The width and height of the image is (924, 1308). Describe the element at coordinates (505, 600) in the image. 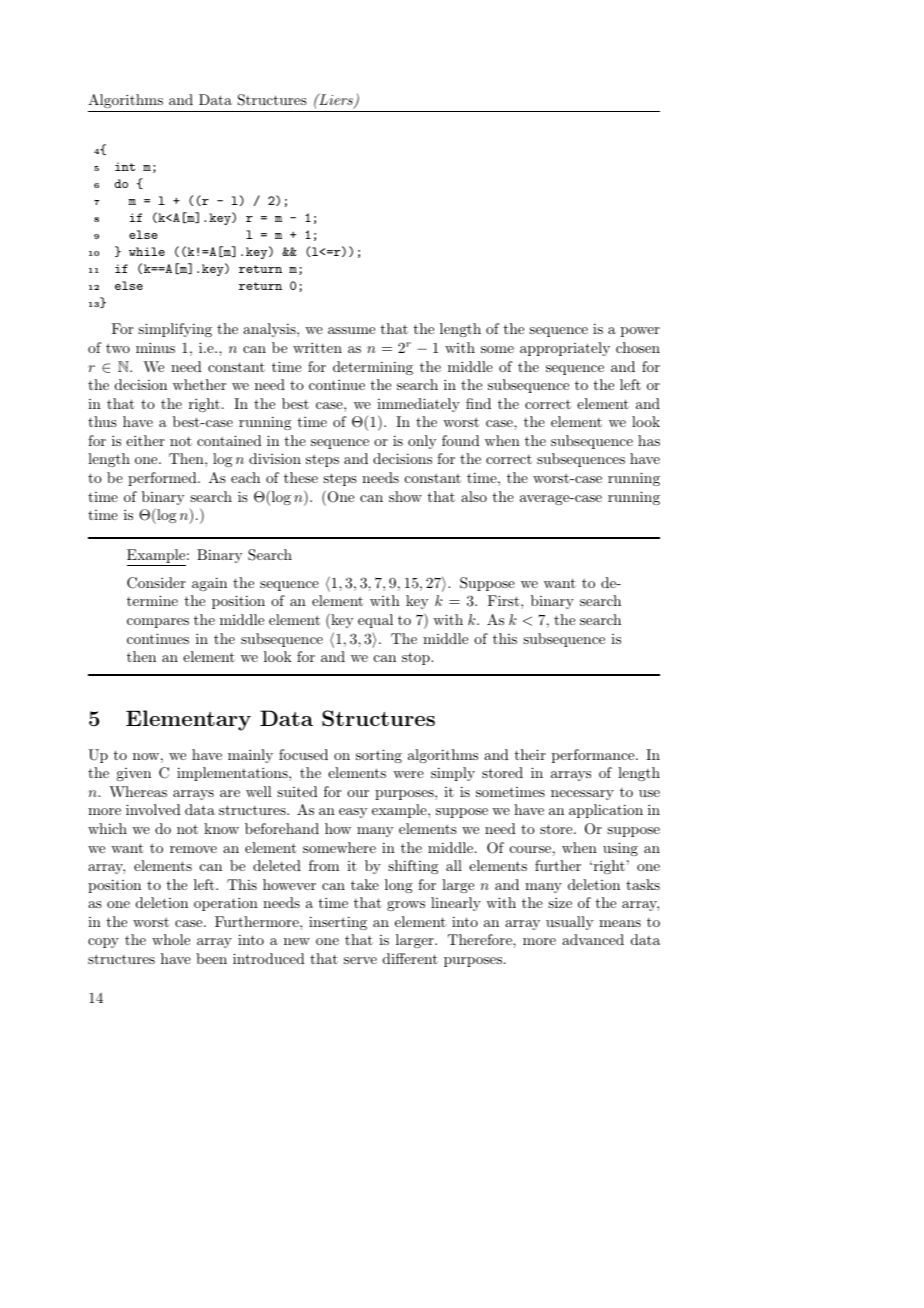

I see `First` at that location.
